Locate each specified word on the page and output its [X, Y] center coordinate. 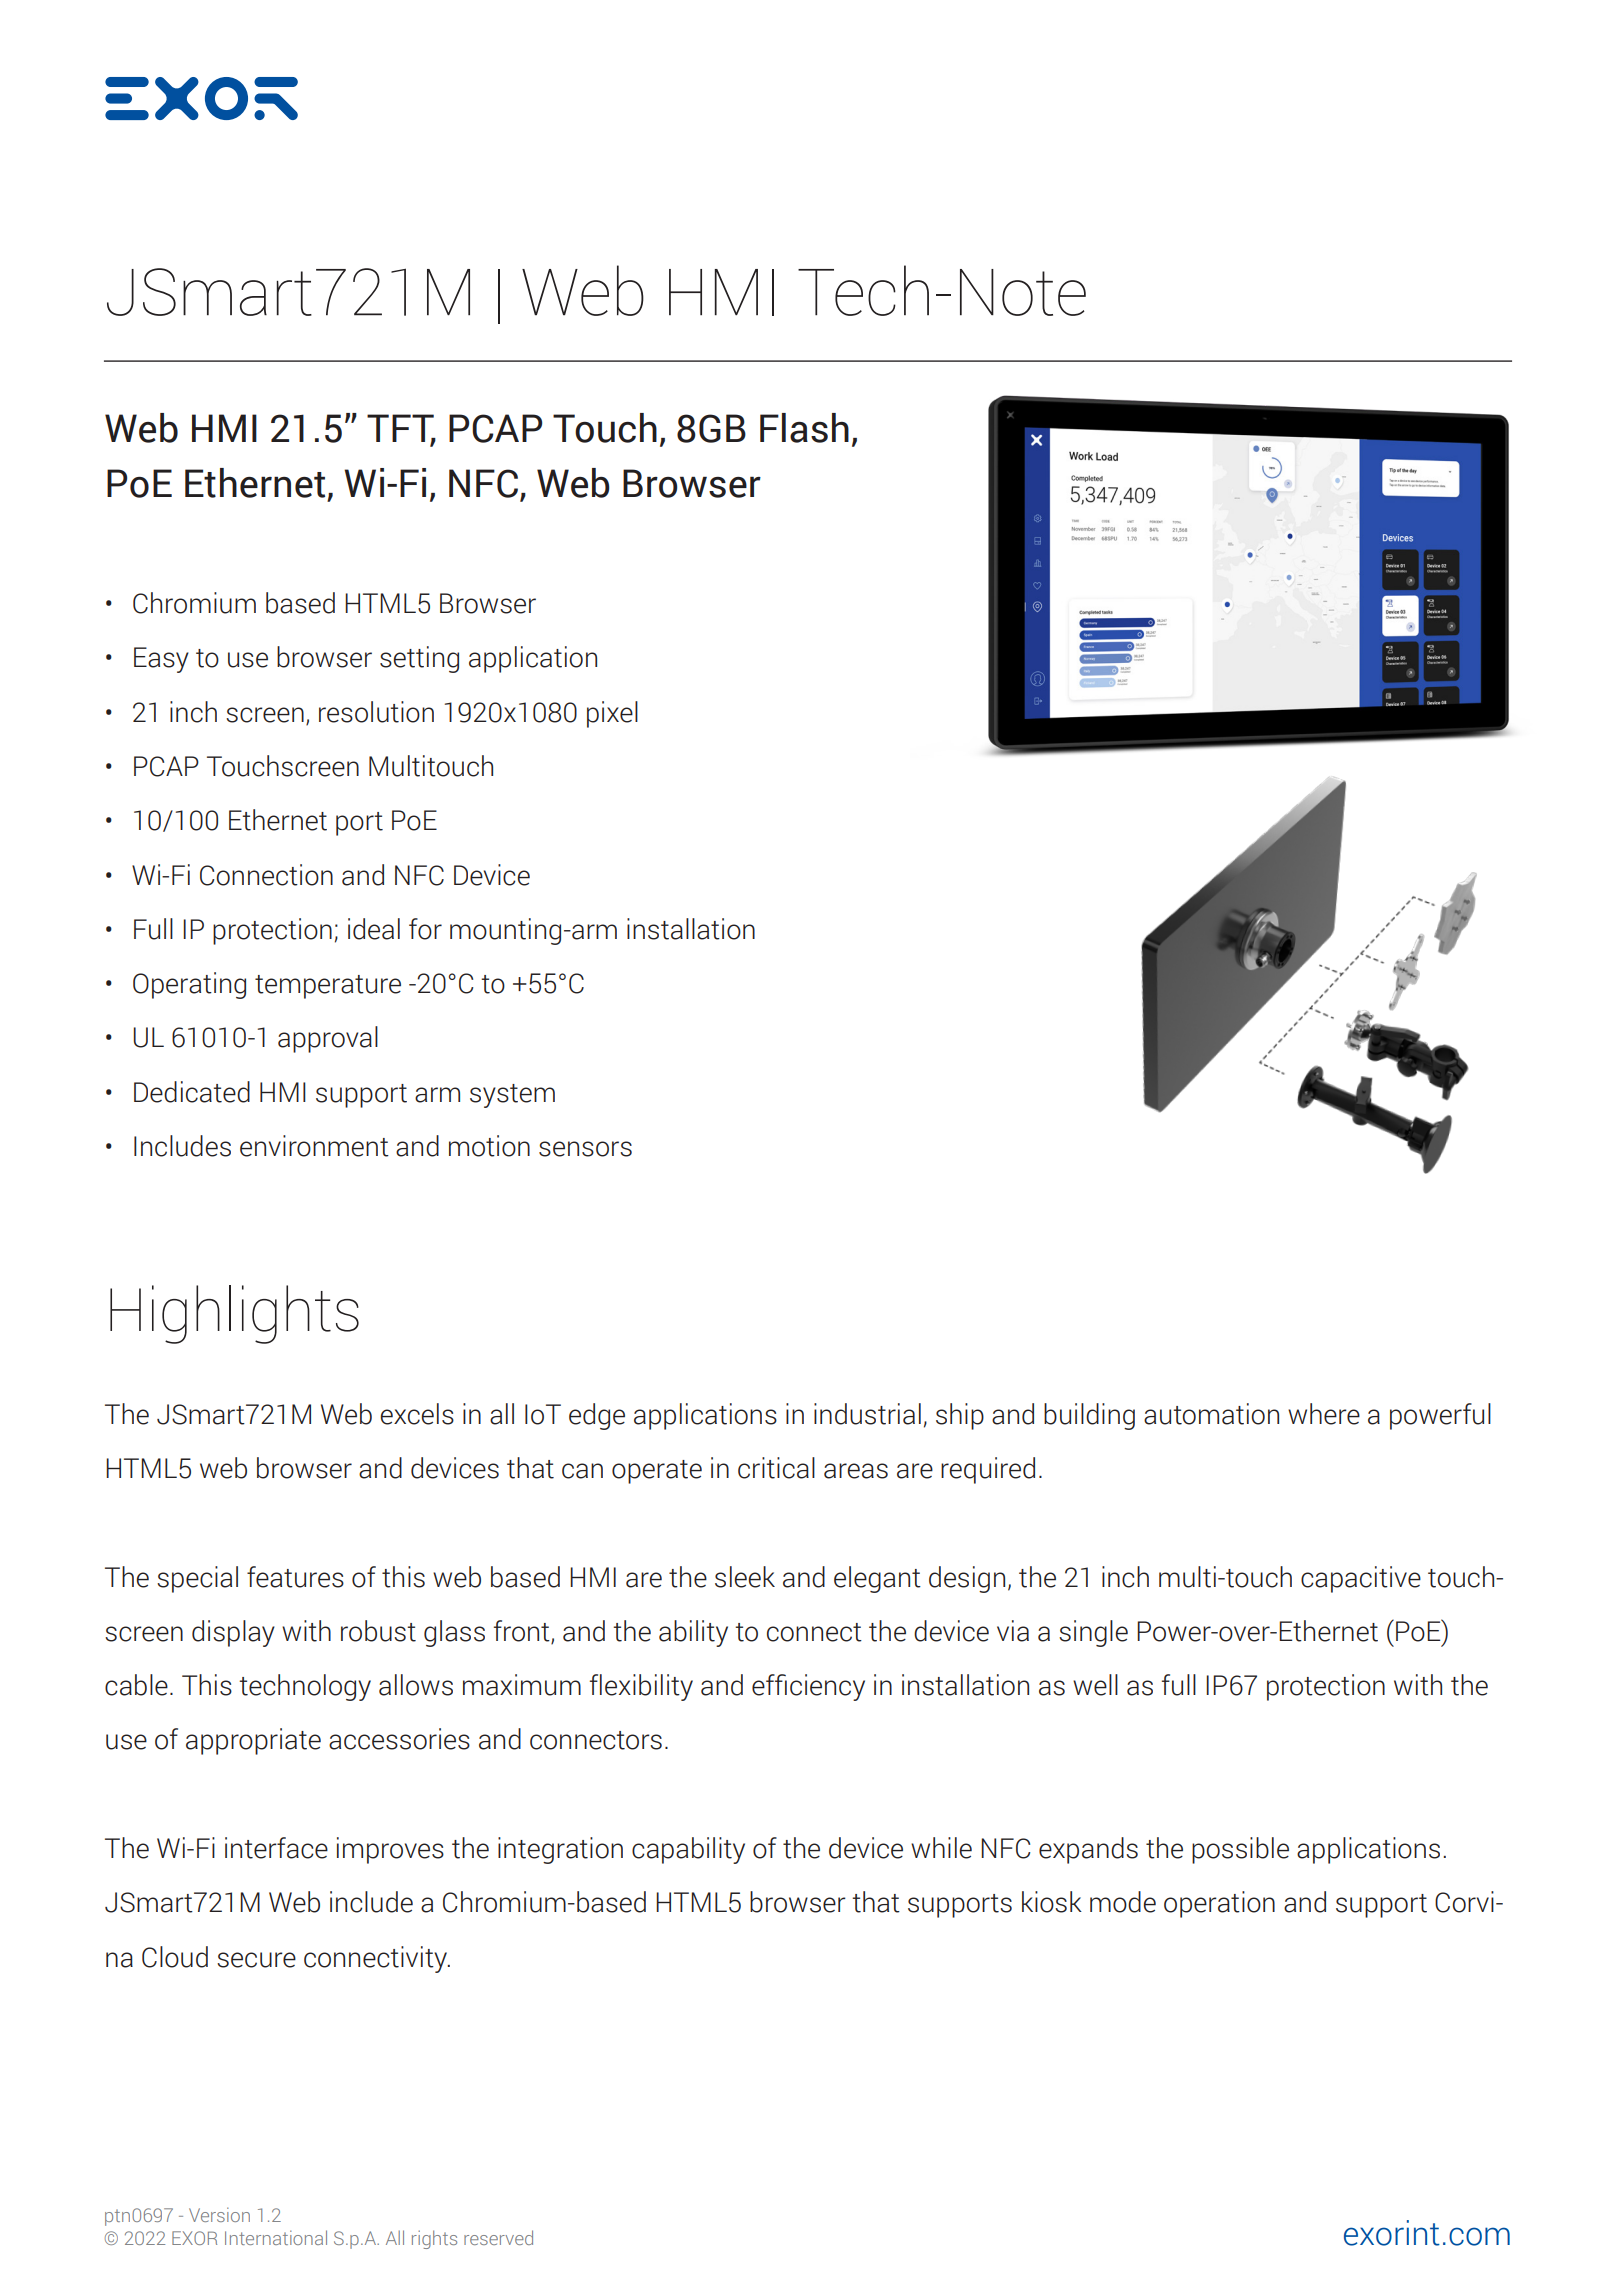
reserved [498, 2237]
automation [1211, 1414]
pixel [612, 714]
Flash [804, 428]
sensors [585, 1149]
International [276, 2237]
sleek [745, 1577]
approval [328, 1039]
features [295, 1577]
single [1093, 1633]
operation [1219, 1904]
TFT [401, 429]
